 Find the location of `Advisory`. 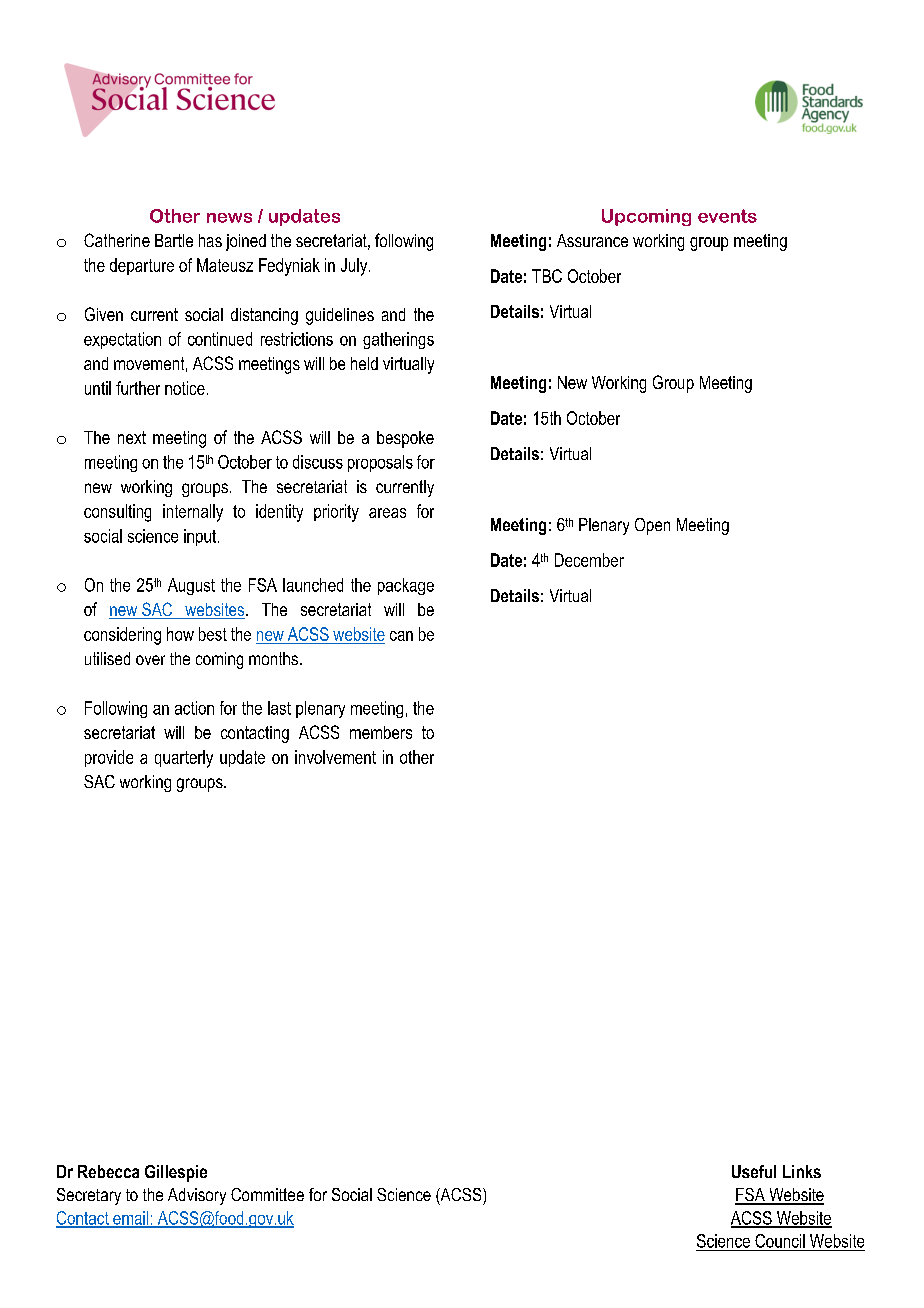

Advisory is located at coordinates (197, 1196).
